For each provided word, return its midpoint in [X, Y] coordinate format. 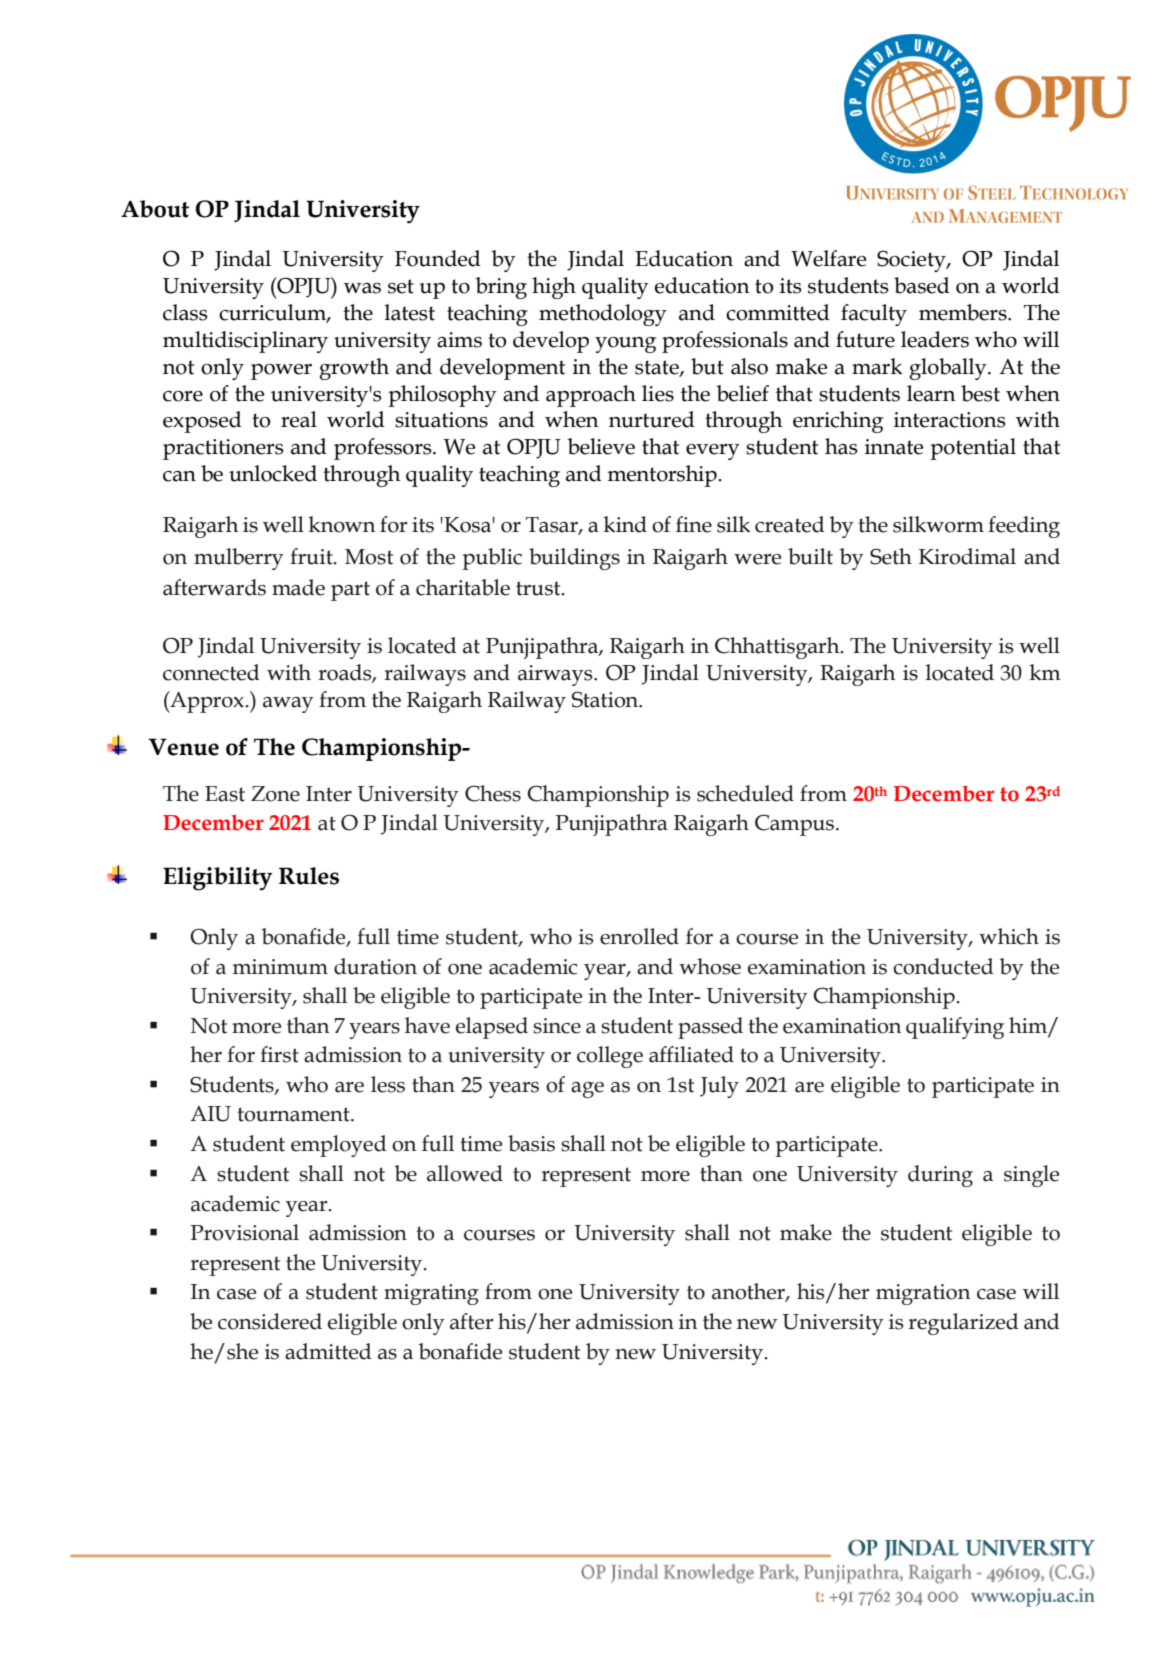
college [610, 1057]
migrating [431, 1294]
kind [625, 524]
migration [923, 1294]
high [554, 288]
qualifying [955, 1028]
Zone [275, 794]
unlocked [273, 473]
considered [270, 1321]
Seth [891, 556]
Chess [493, 793]
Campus [796, 825]
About [155, 209]
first [279, 1054]
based [922, 285]
